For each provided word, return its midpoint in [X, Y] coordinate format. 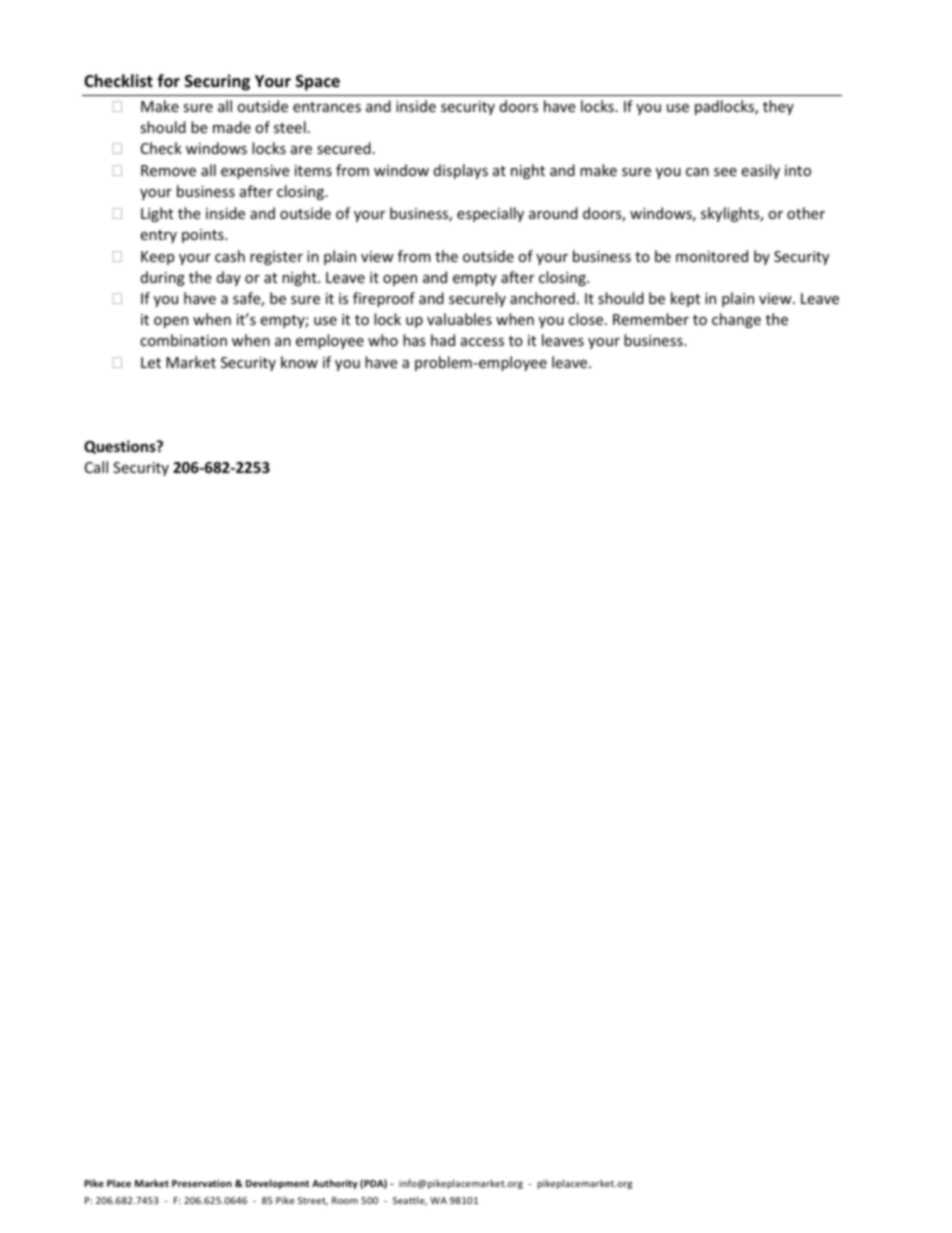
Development [277, 1184]
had [443, 340]
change [736, 320]
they [778, 107]
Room [345, 1200]
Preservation [202, 1183]
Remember [651, 319]
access [482, 342]
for [168, 81]
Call [96, 467]
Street [313, 1201]
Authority [335, 1184]
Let [151, 362]
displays [461, 171]
